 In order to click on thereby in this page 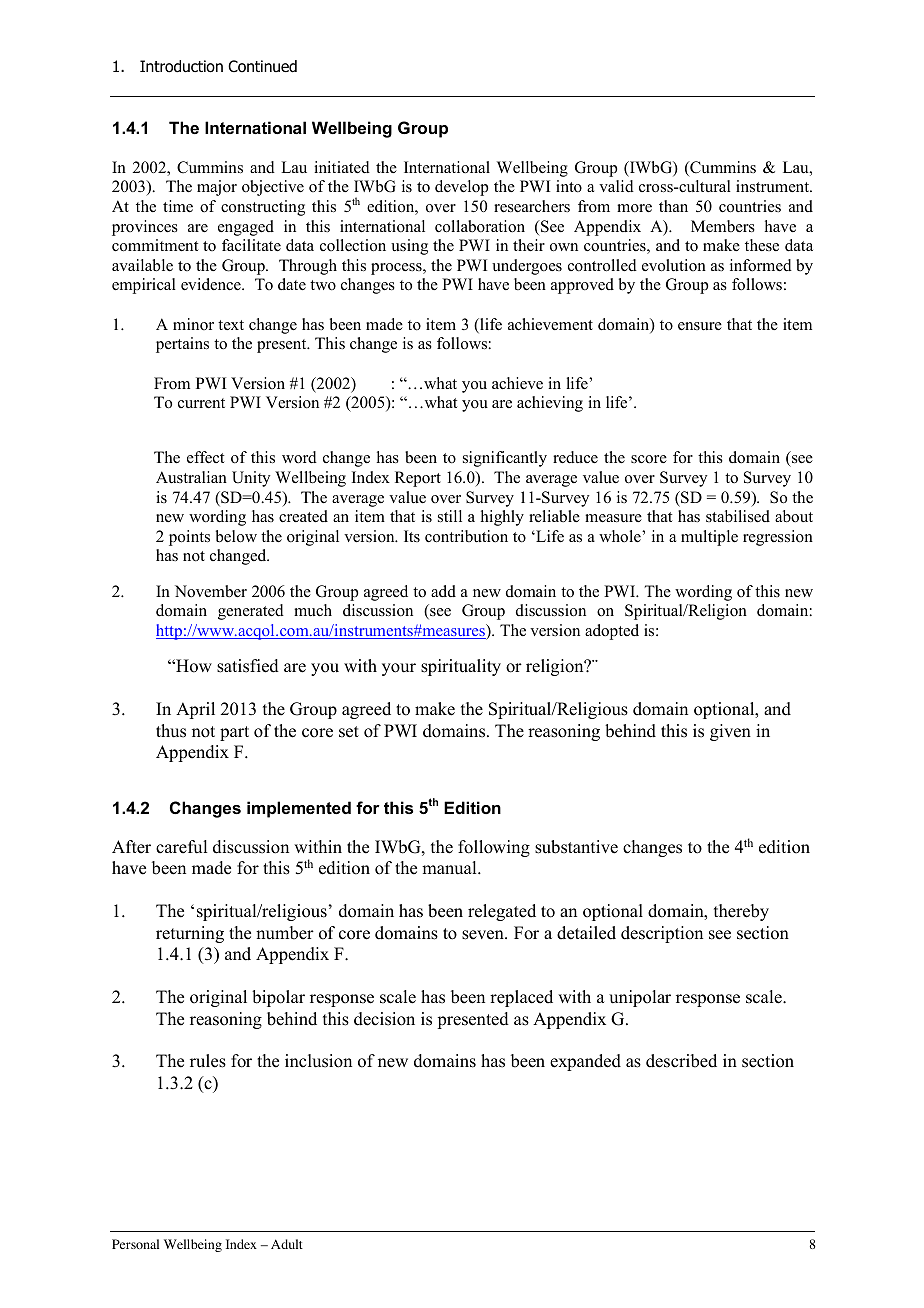, I will do `click(741, 912)`.
